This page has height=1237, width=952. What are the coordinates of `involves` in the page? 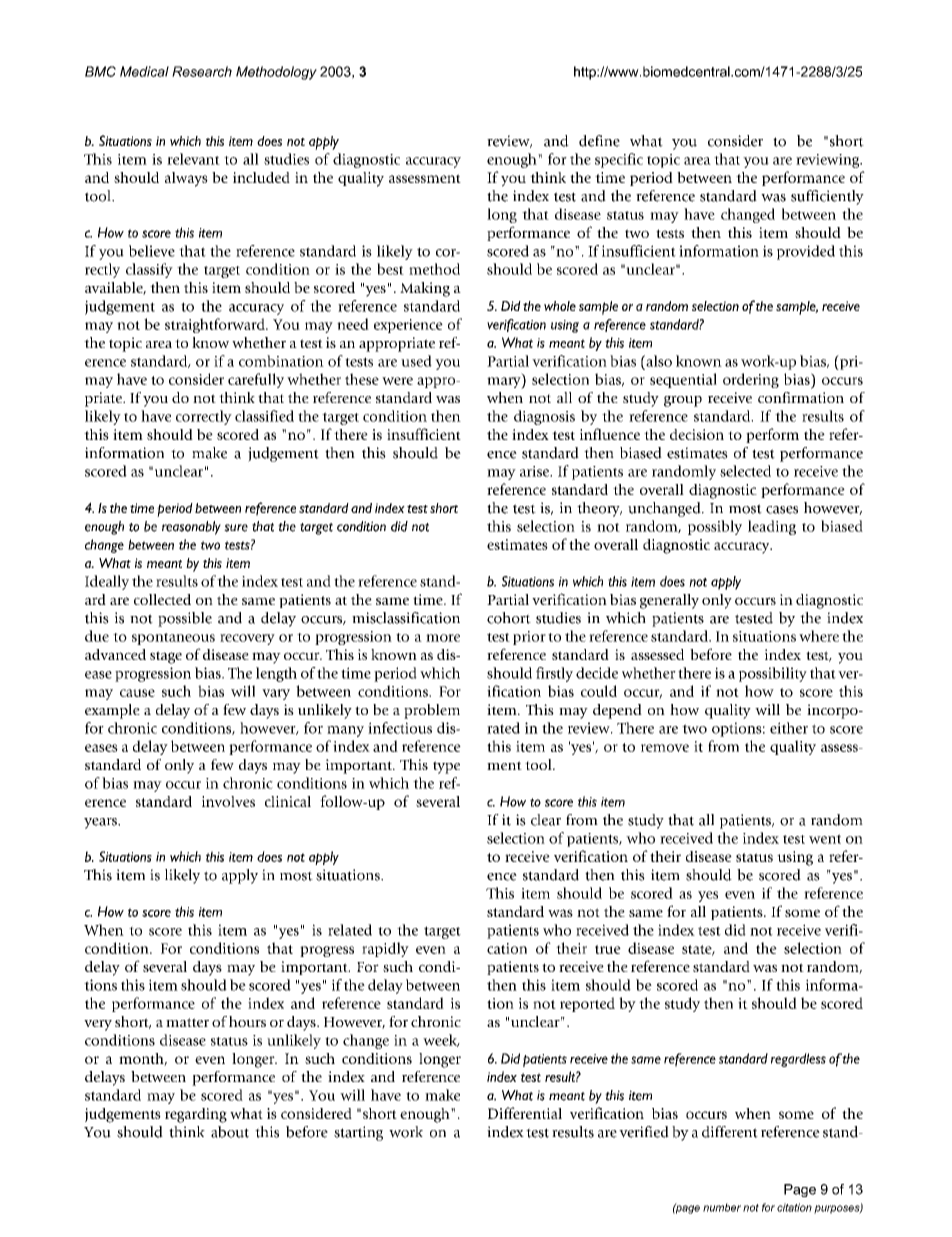 It's located at (228, 801).
